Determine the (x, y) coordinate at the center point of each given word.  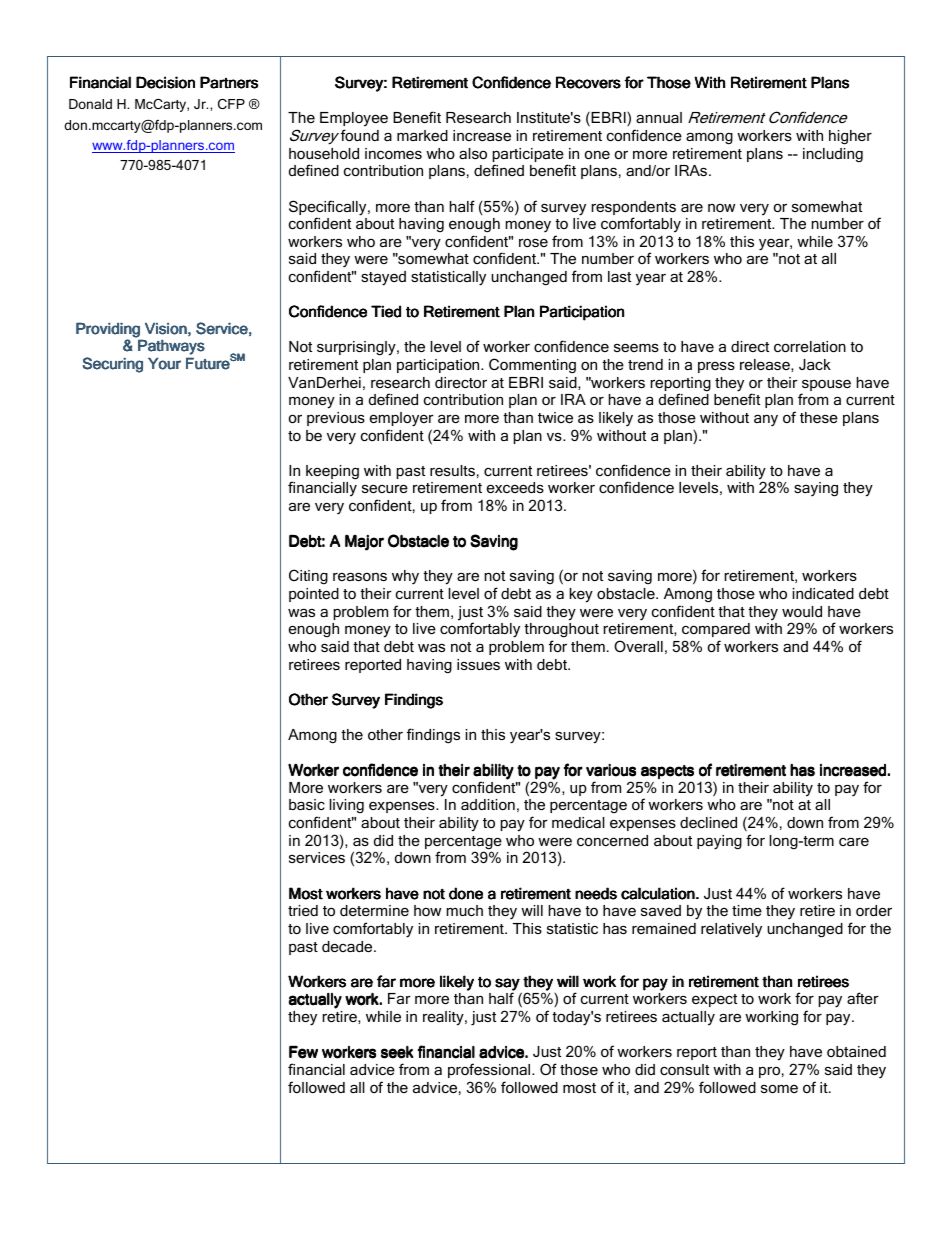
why (405, 577)
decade (348, 946)
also (473, 153)
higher (850, 137)
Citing (308, 577)
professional (490, 1070)
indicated (823, 593)
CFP (231, 104)
